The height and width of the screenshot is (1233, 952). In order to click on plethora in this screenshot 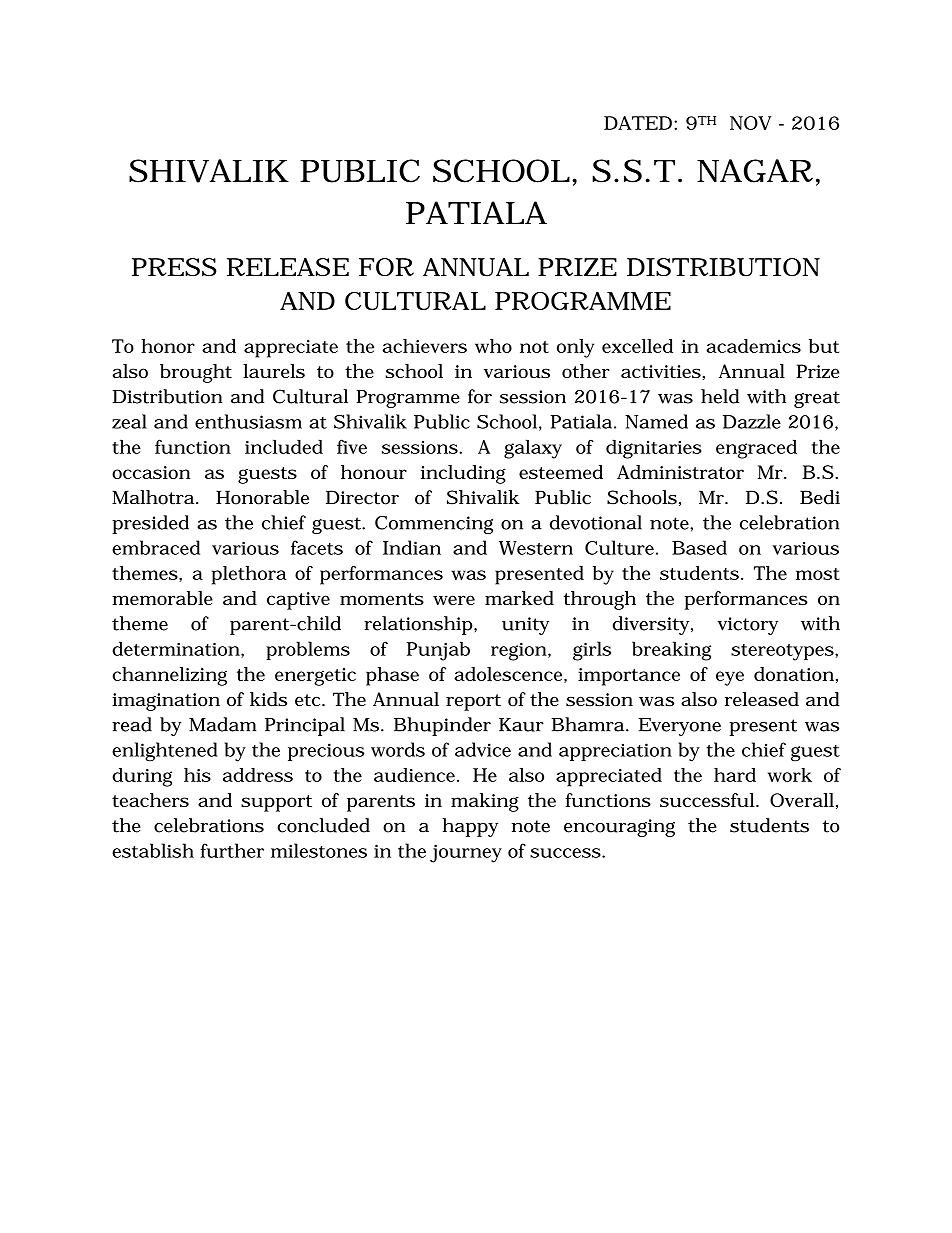, I will do `click(249, 575)`.
